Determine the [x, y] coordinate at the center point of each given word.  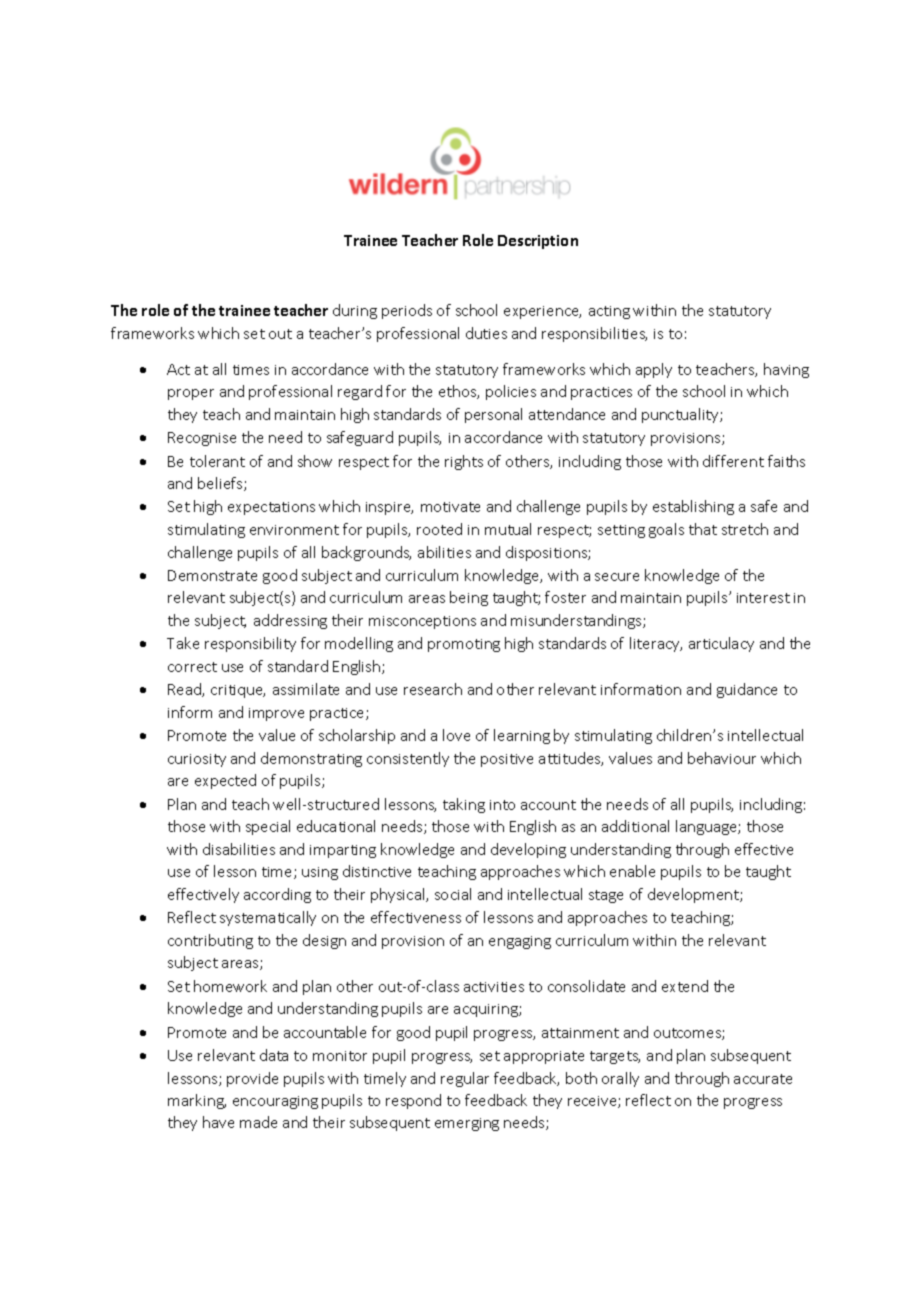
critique [238, 691]
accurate [763, 1079]
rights [464, 462]
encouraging [275, 1102]
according [277, 895]
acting [609, 312]
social [453, 894]
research [433, 689]
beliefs [221, 484]
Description [538, 242]
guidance [747, 690]
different [733, 461]
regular [465, 1079]
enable [632, 871]
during [355, 311]
